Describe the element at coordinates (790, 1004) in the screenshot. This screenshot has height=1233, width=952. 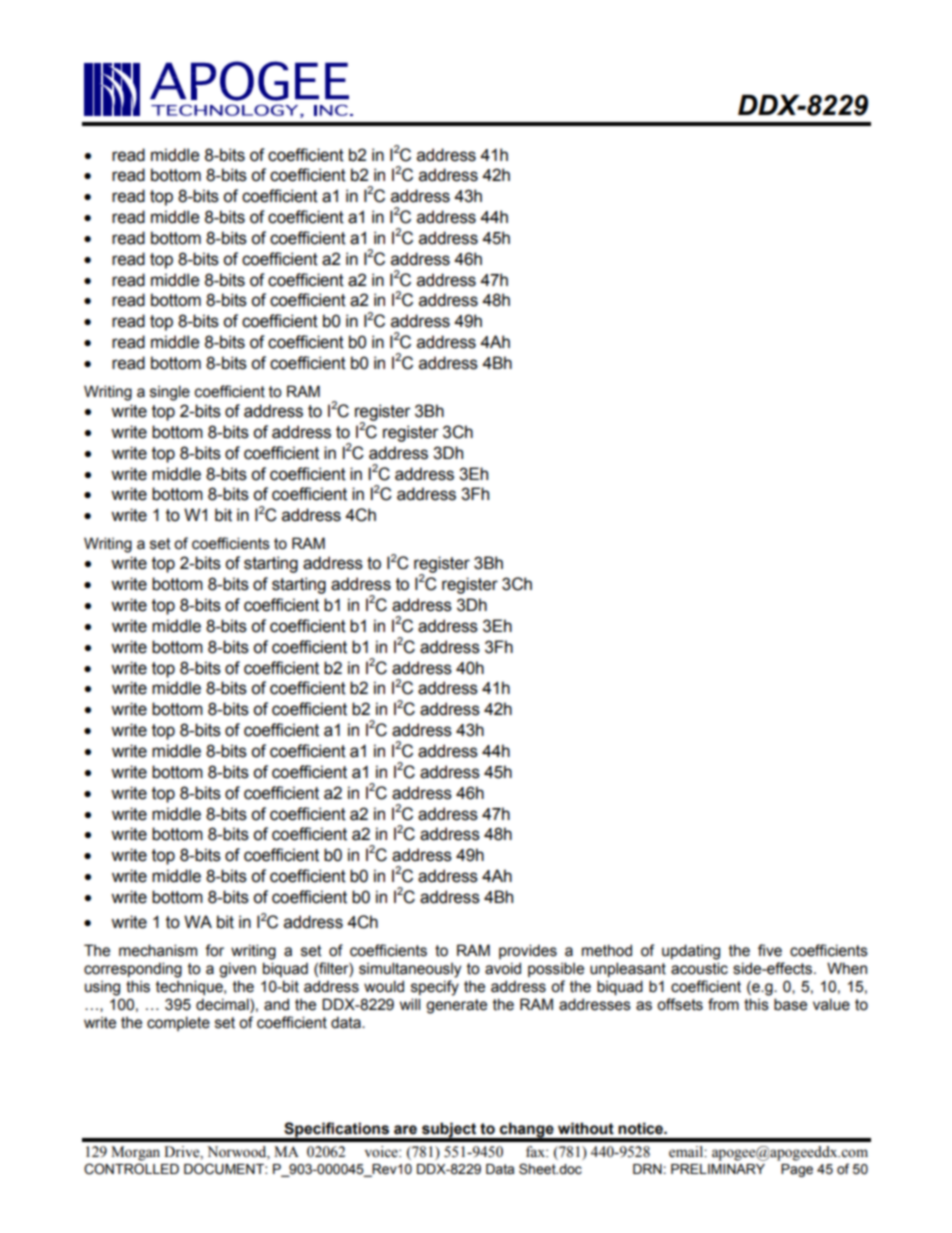
I see `base` at that location.
